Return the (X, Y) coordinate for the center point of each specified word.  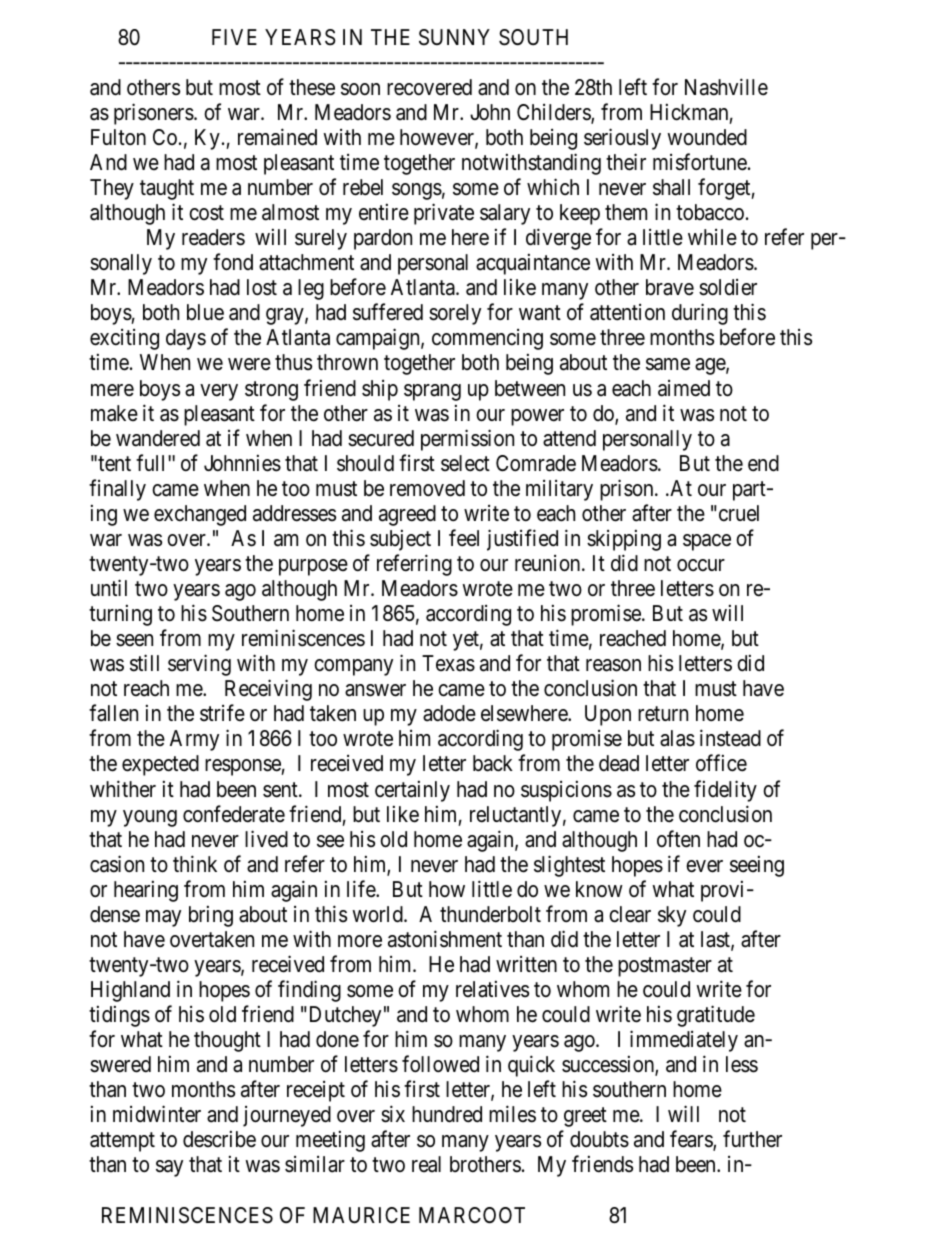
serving (199, 665)
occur (701, 565)
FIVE (234, 37)
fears (692, 1141)
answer (375, 690)
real (426, 1164)
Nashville (726, 87)
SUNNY (454, 37)
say (169, 1168)
